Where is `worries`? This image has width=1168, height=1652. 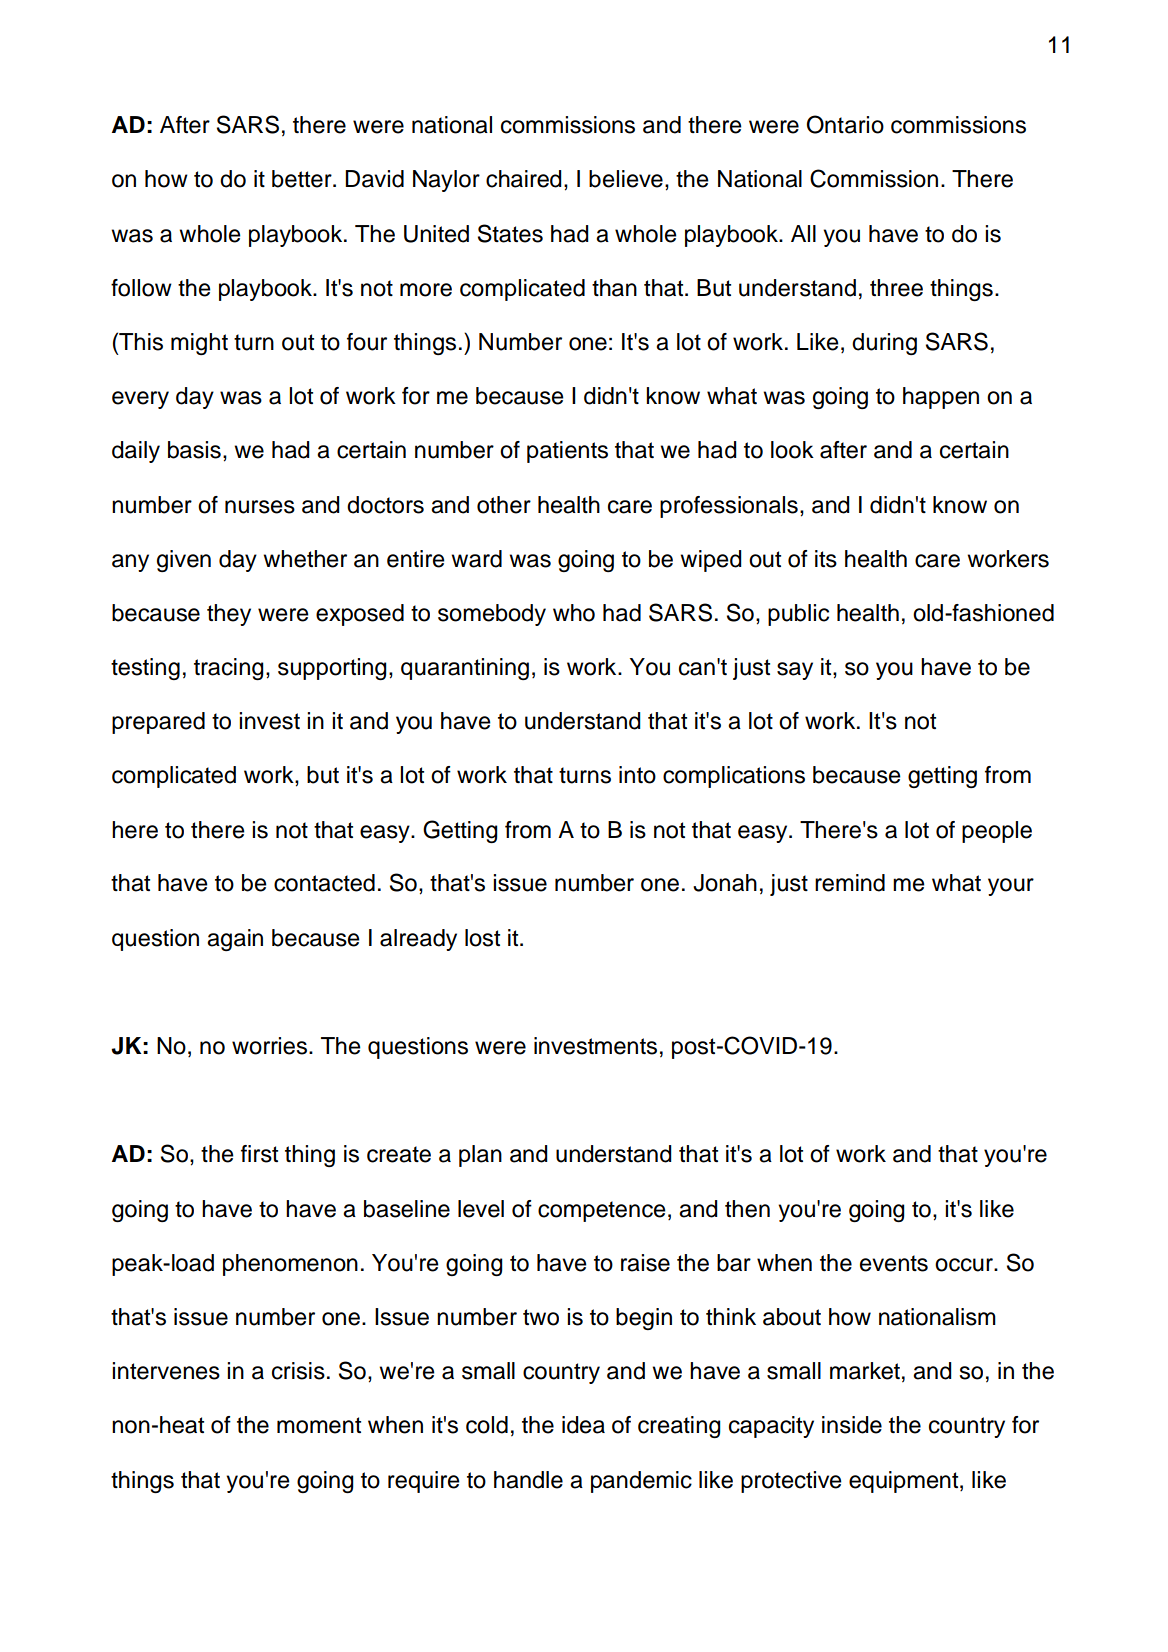
worries is located at coordinates (271, 1046).
